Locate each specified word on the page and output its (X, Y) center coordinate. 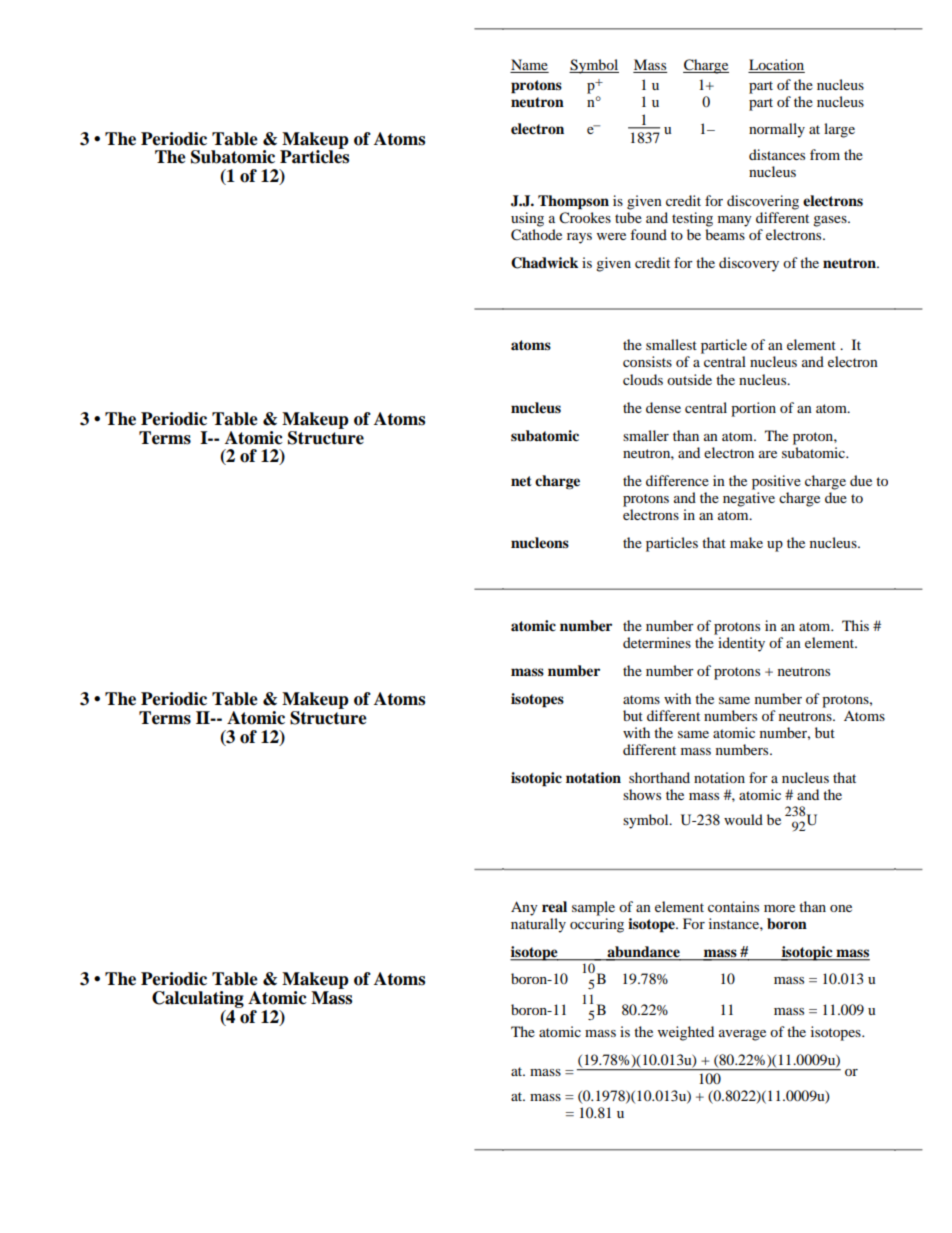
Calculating (198, 999)
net (521, 481)
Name (529, 66)
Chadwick (544, 263)
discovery (749, 264)
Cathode (536, 235)
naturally (538, 925)
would (743, 819)
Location (776, 66)
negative (749, 499)
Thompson (573, 202)
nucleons (540, 543)
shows (642, 794)
